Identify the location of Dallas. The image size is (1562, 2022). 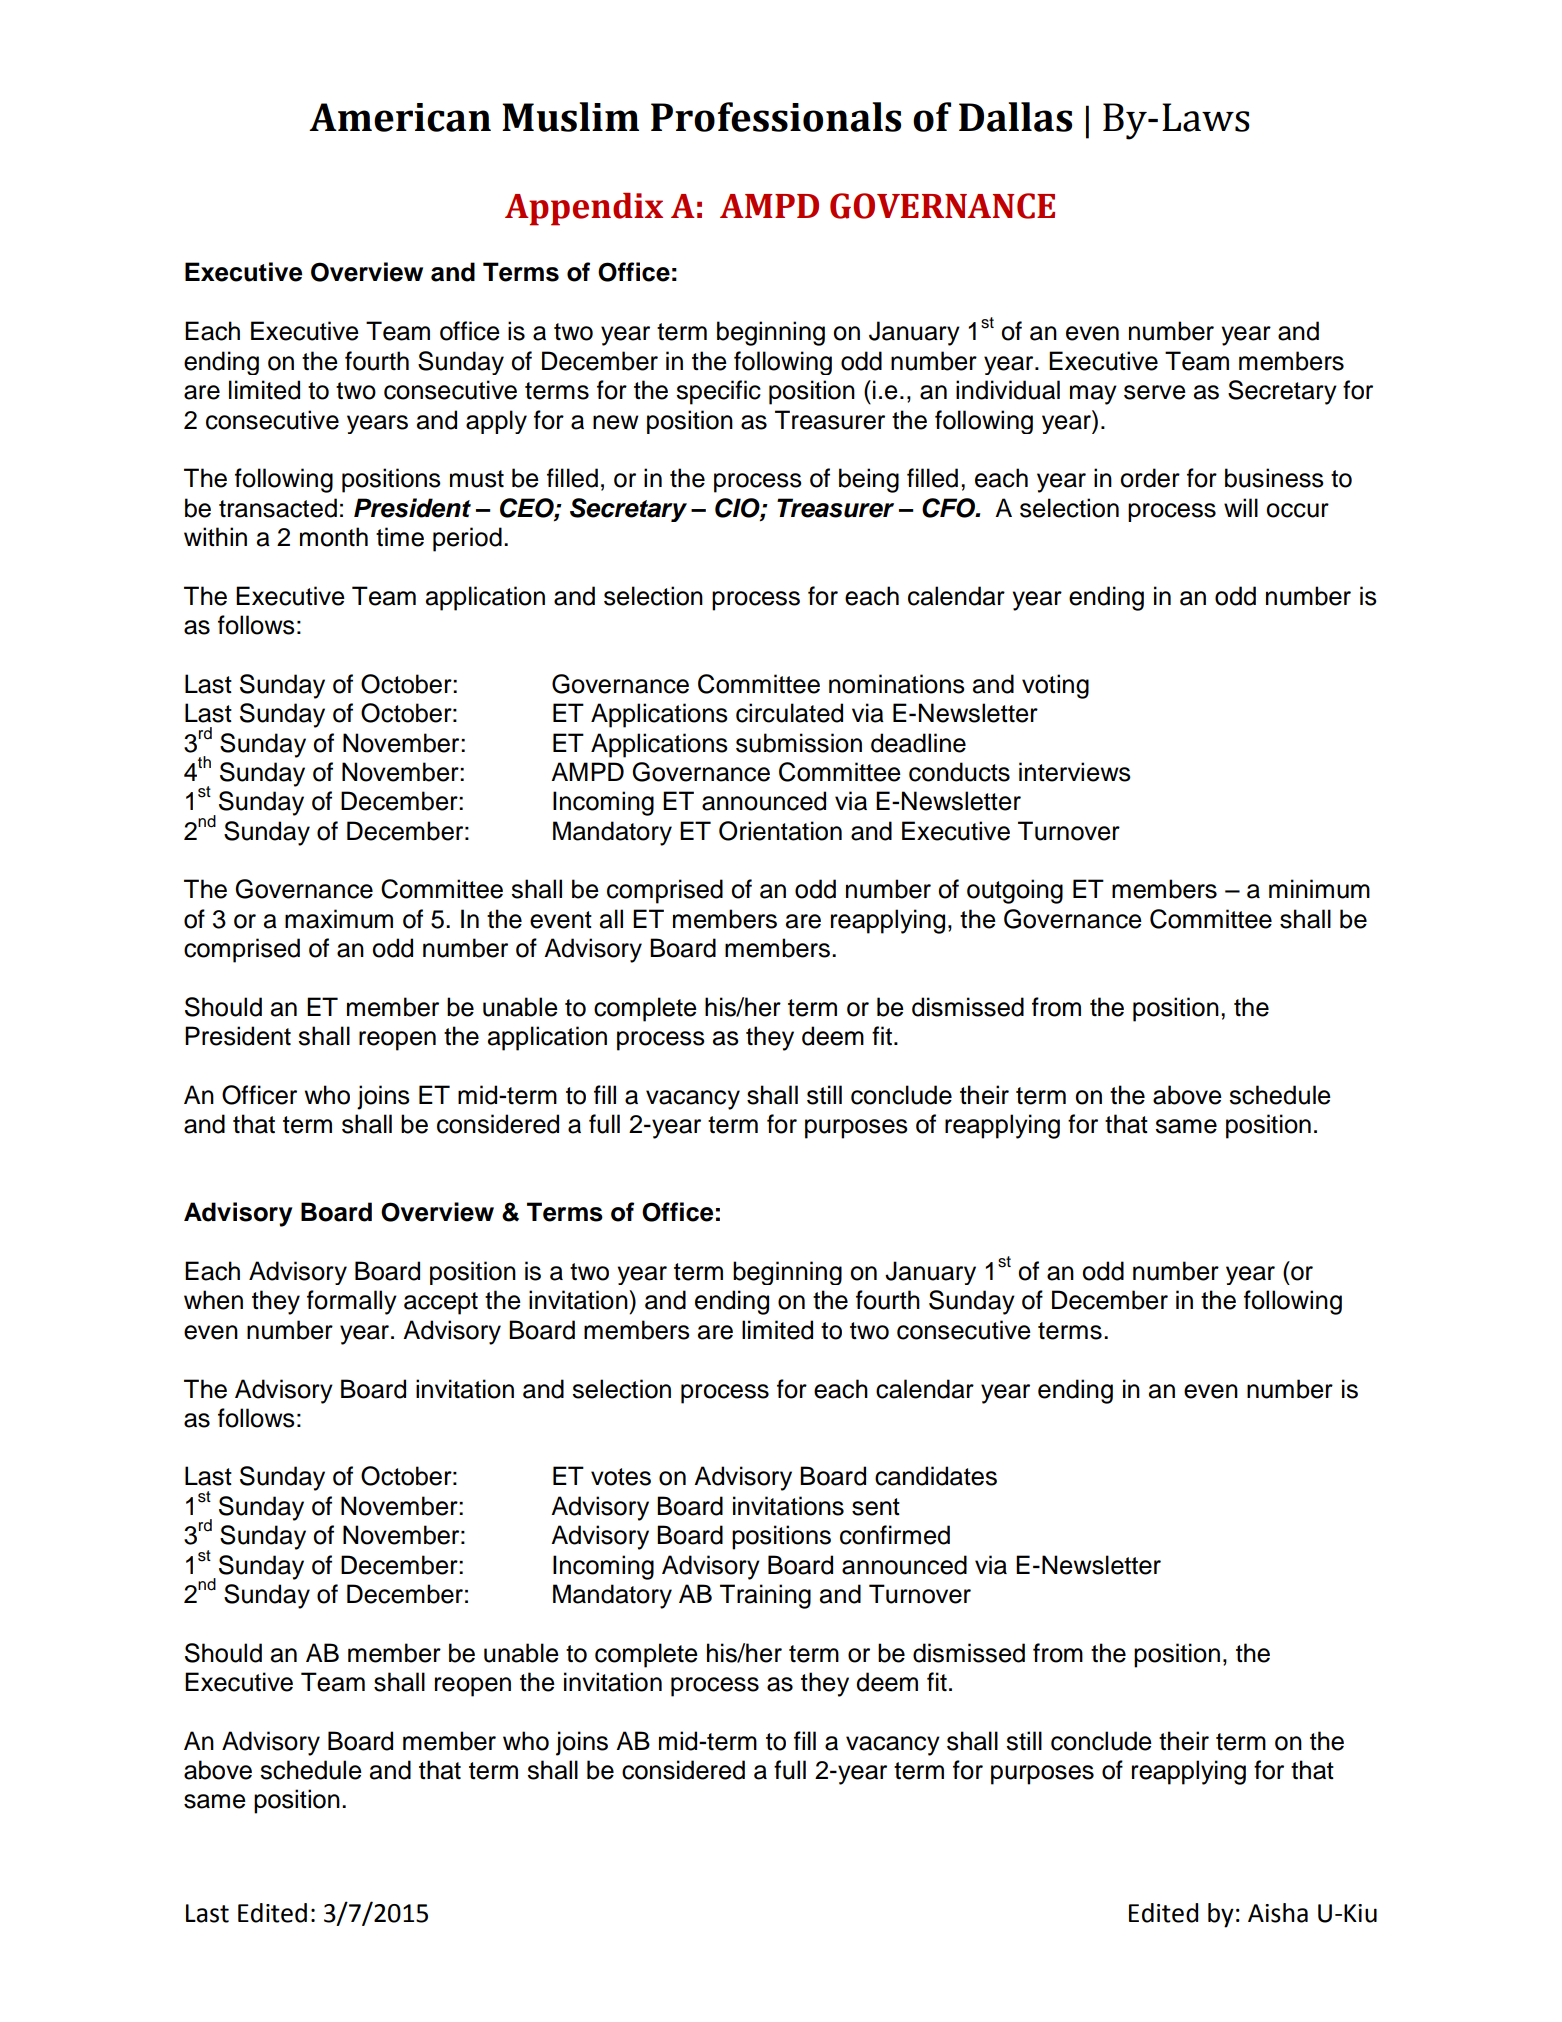
(1015, 117).
